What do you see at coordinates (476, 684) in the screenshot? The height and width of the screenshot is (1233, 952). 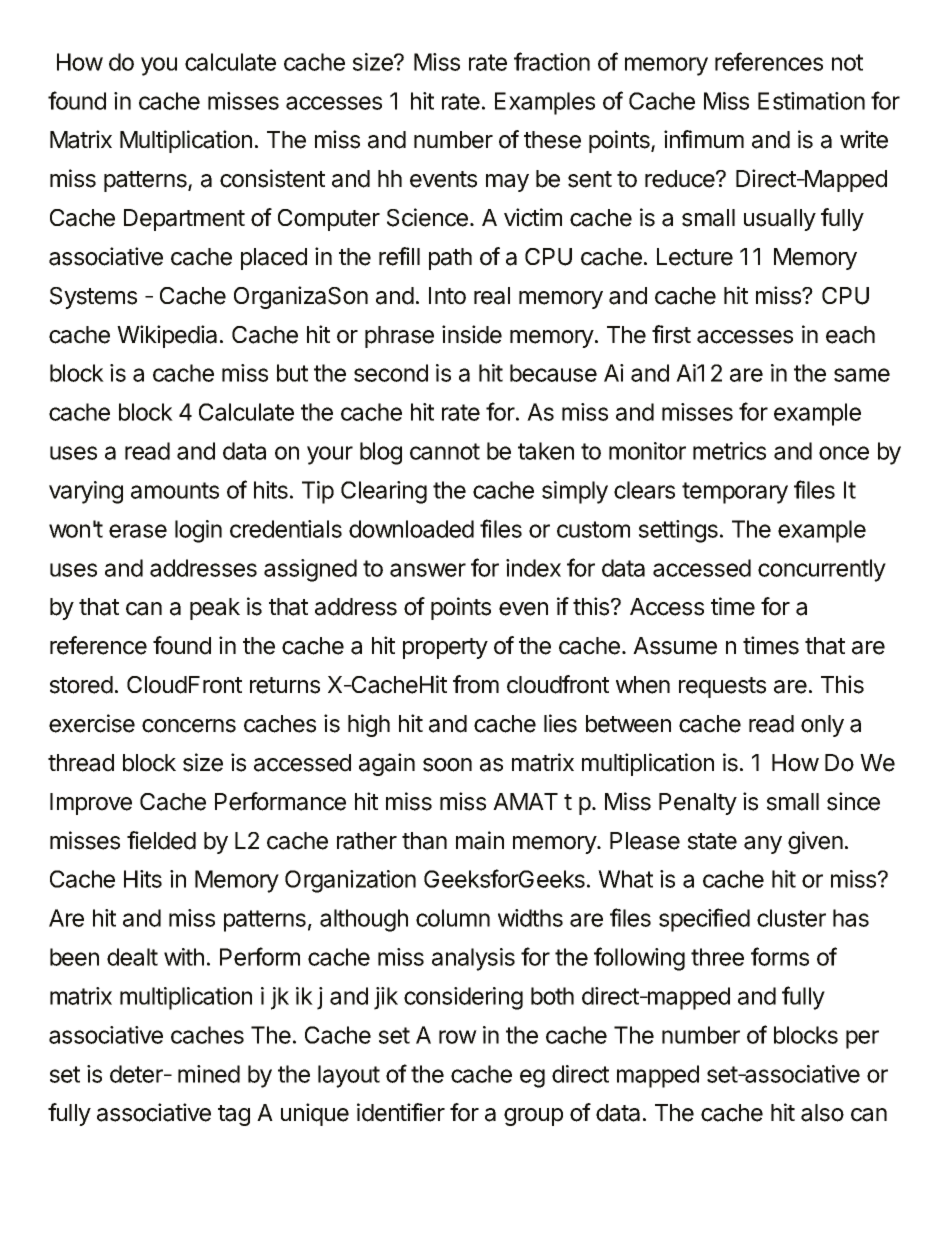 I see `from` at bounding box center [476, 684].
